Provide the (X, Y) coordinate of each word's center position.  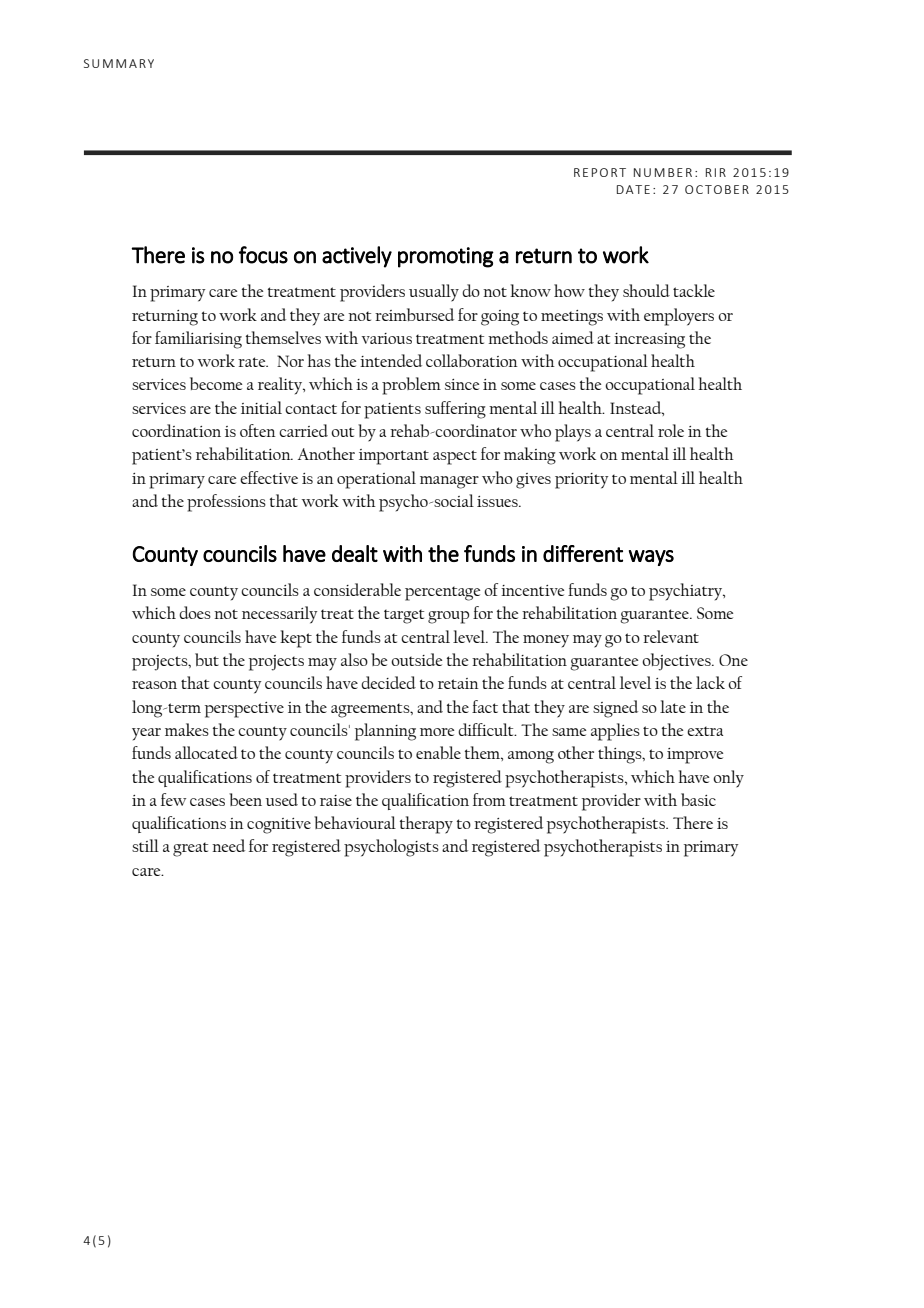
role (671, 430)
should (646, 290)
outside (416, 659)
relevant (671, 636)
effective (269, 477)
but (207, 659)
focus (263, 255)
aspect (455, 457)
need (228, 845)
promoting (446, 257)
